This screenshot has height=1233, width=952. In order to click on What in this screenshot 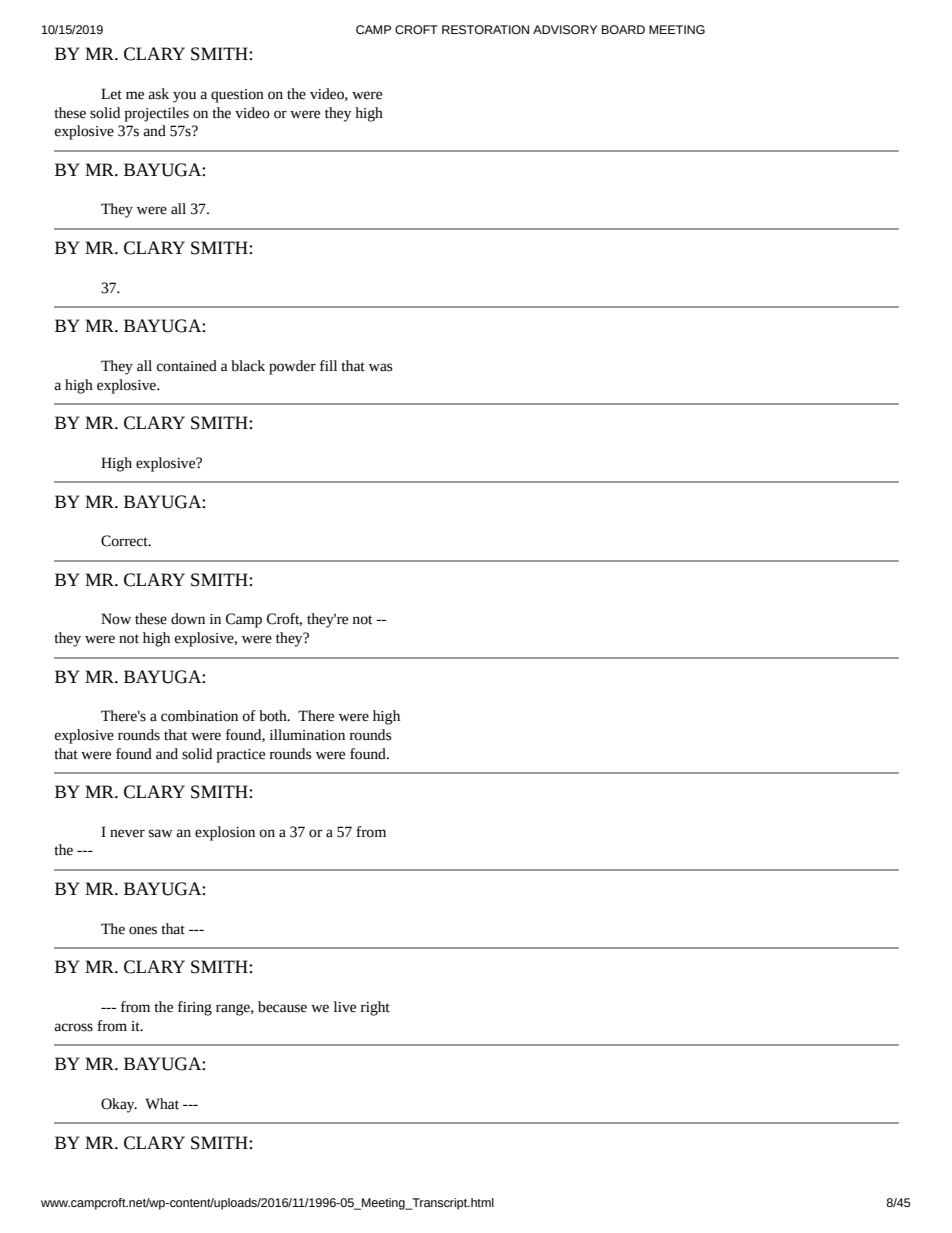, I will do `click(162, 1104)`.
